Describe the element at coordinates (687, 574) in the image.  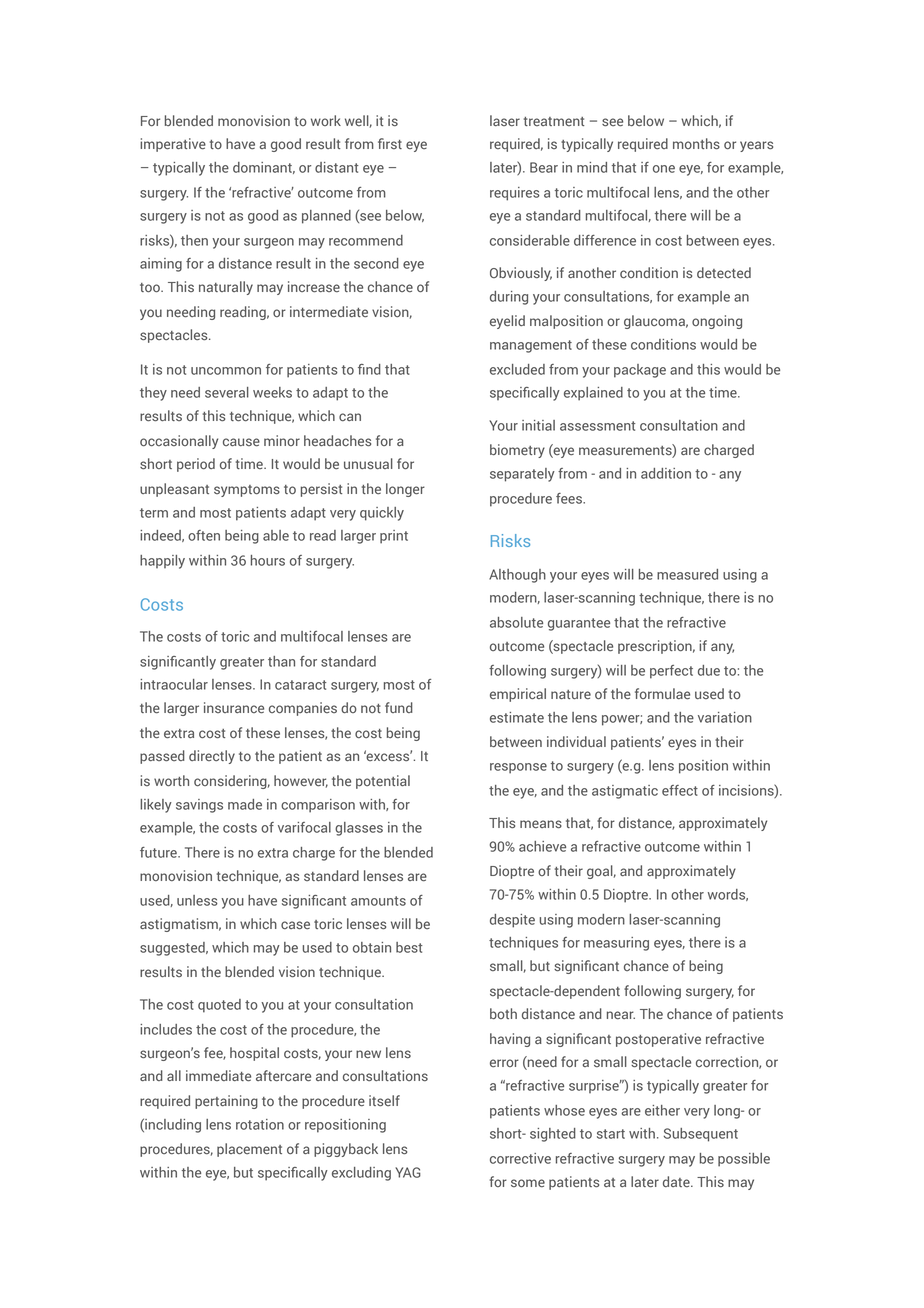
I see `measured` at that location.
